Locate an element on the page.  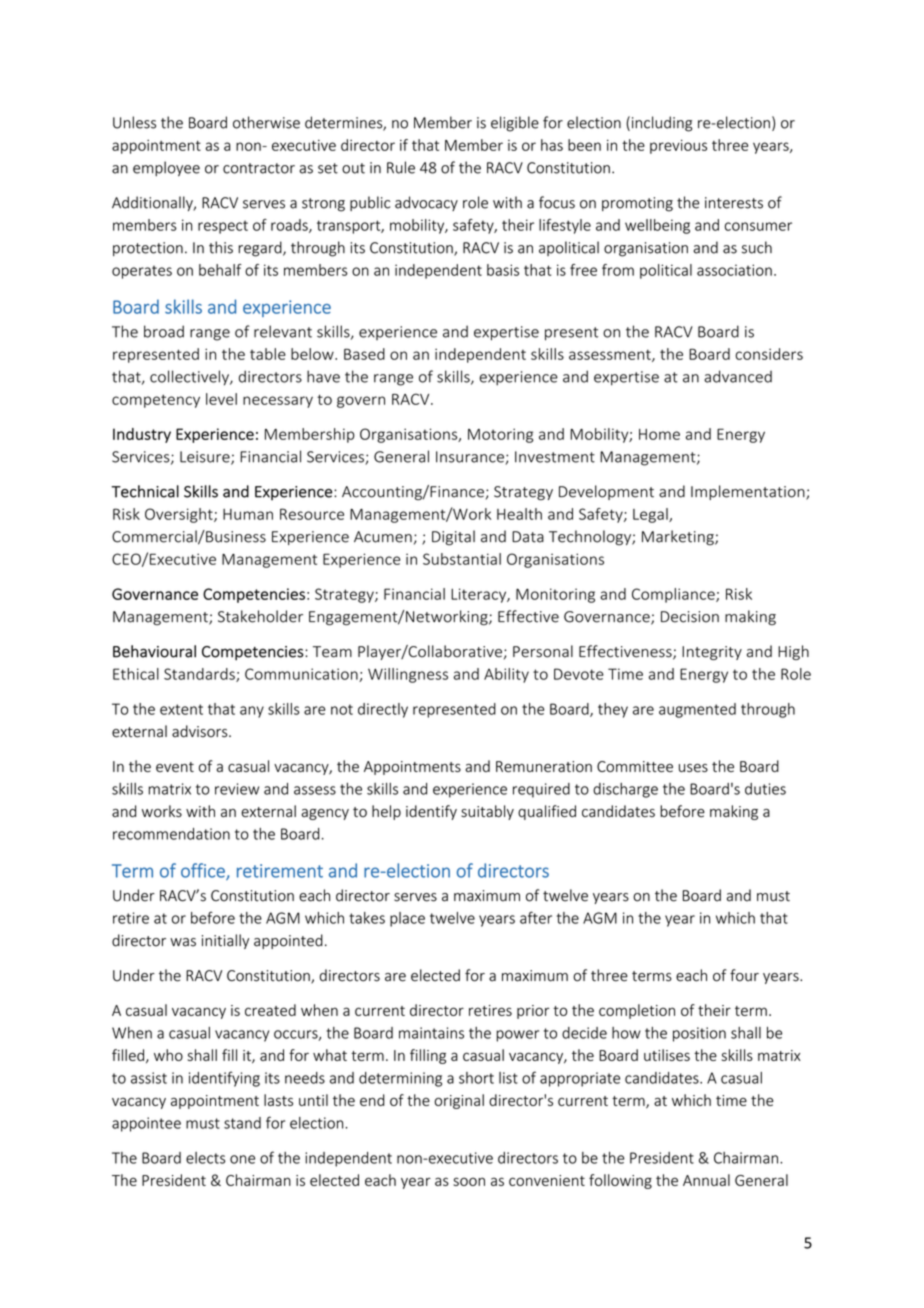
previous is located at coordinates (678, 147).
